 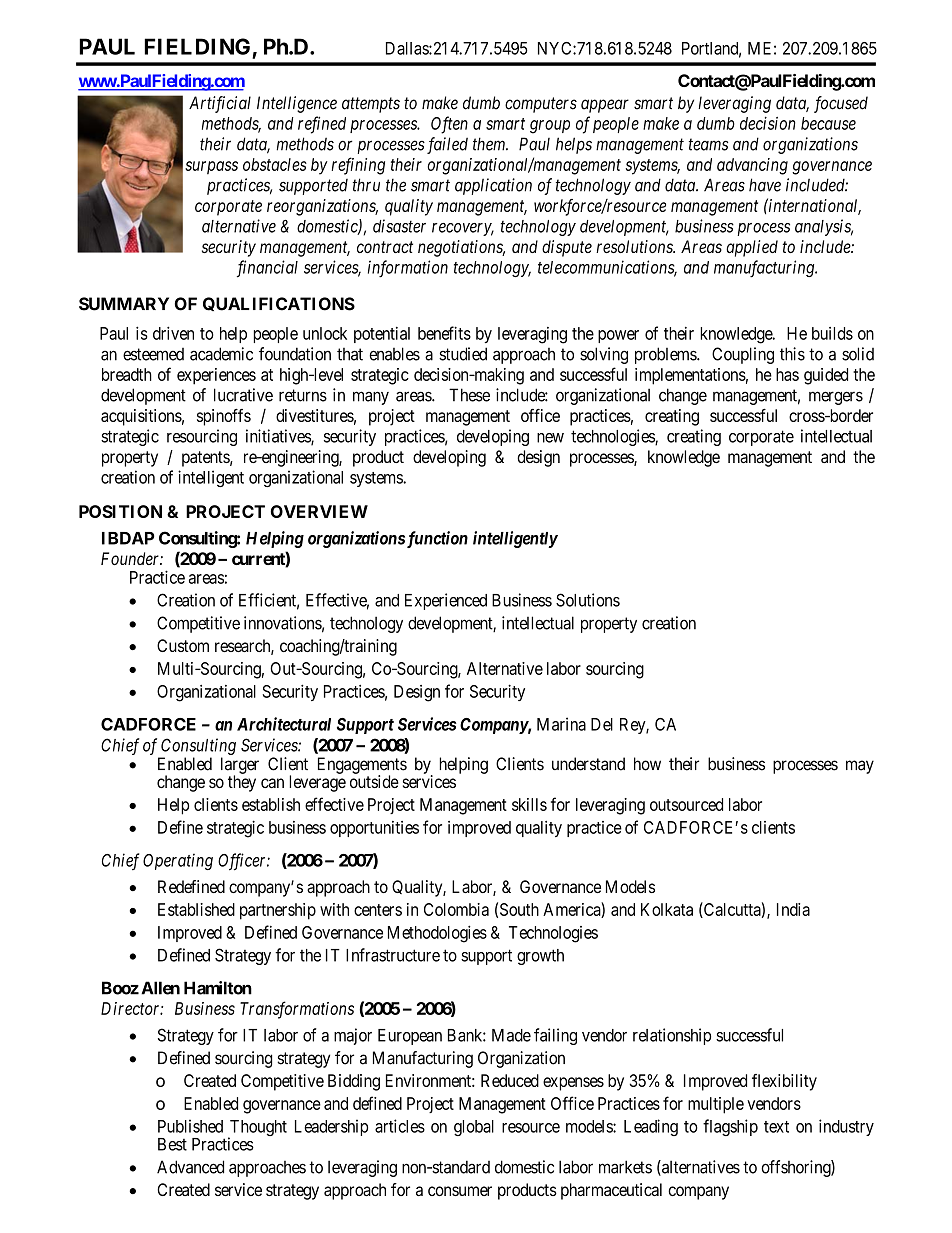 I want to click on global, so click(x=474, y=1128).
